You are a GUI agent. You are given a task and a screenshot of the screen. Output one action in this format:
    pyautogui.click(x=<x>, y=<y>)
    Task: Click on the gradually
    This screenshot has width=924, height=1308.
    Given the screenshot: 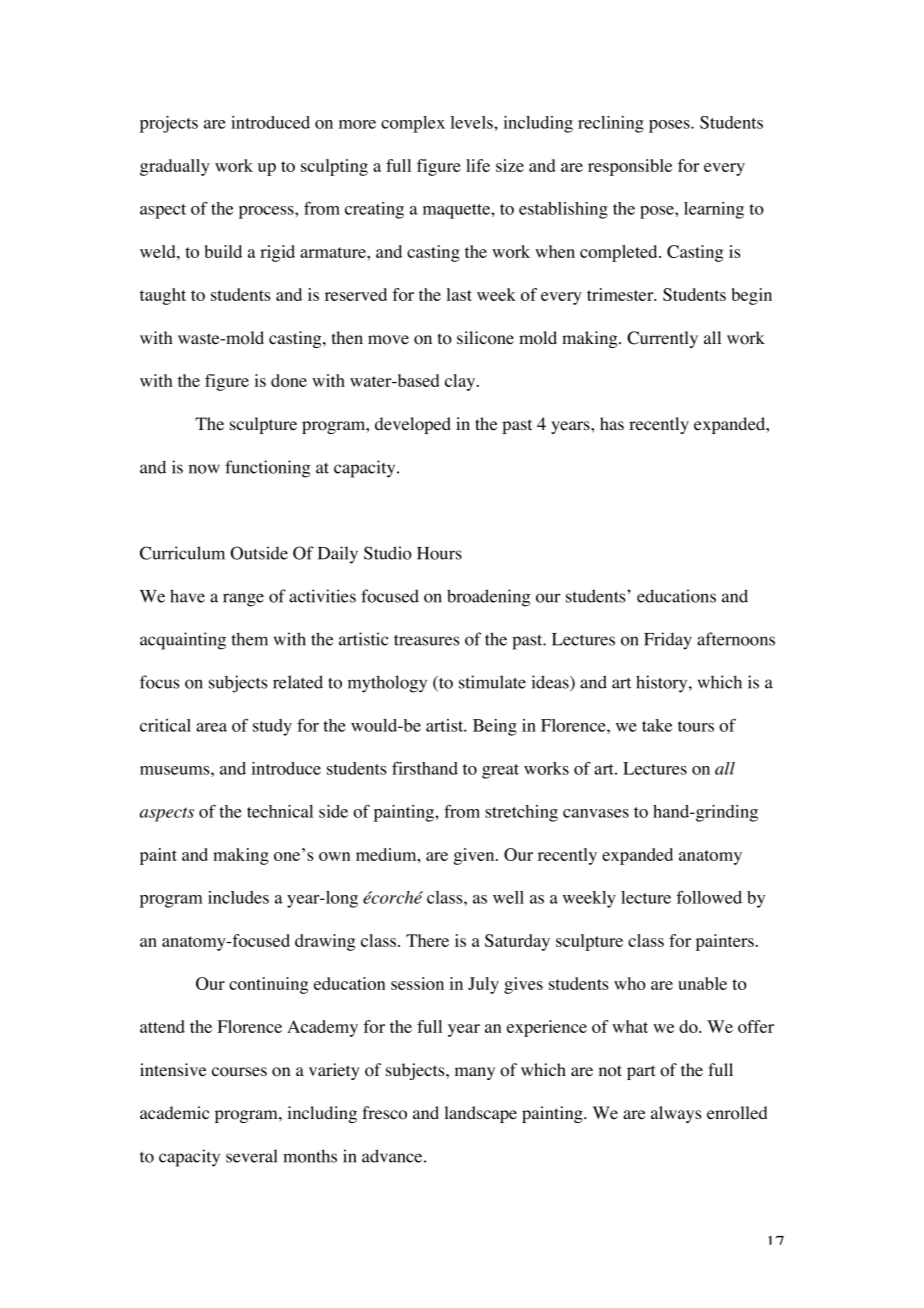 What is the action you would take?
    pyautogui.click(x=175, y=167)
